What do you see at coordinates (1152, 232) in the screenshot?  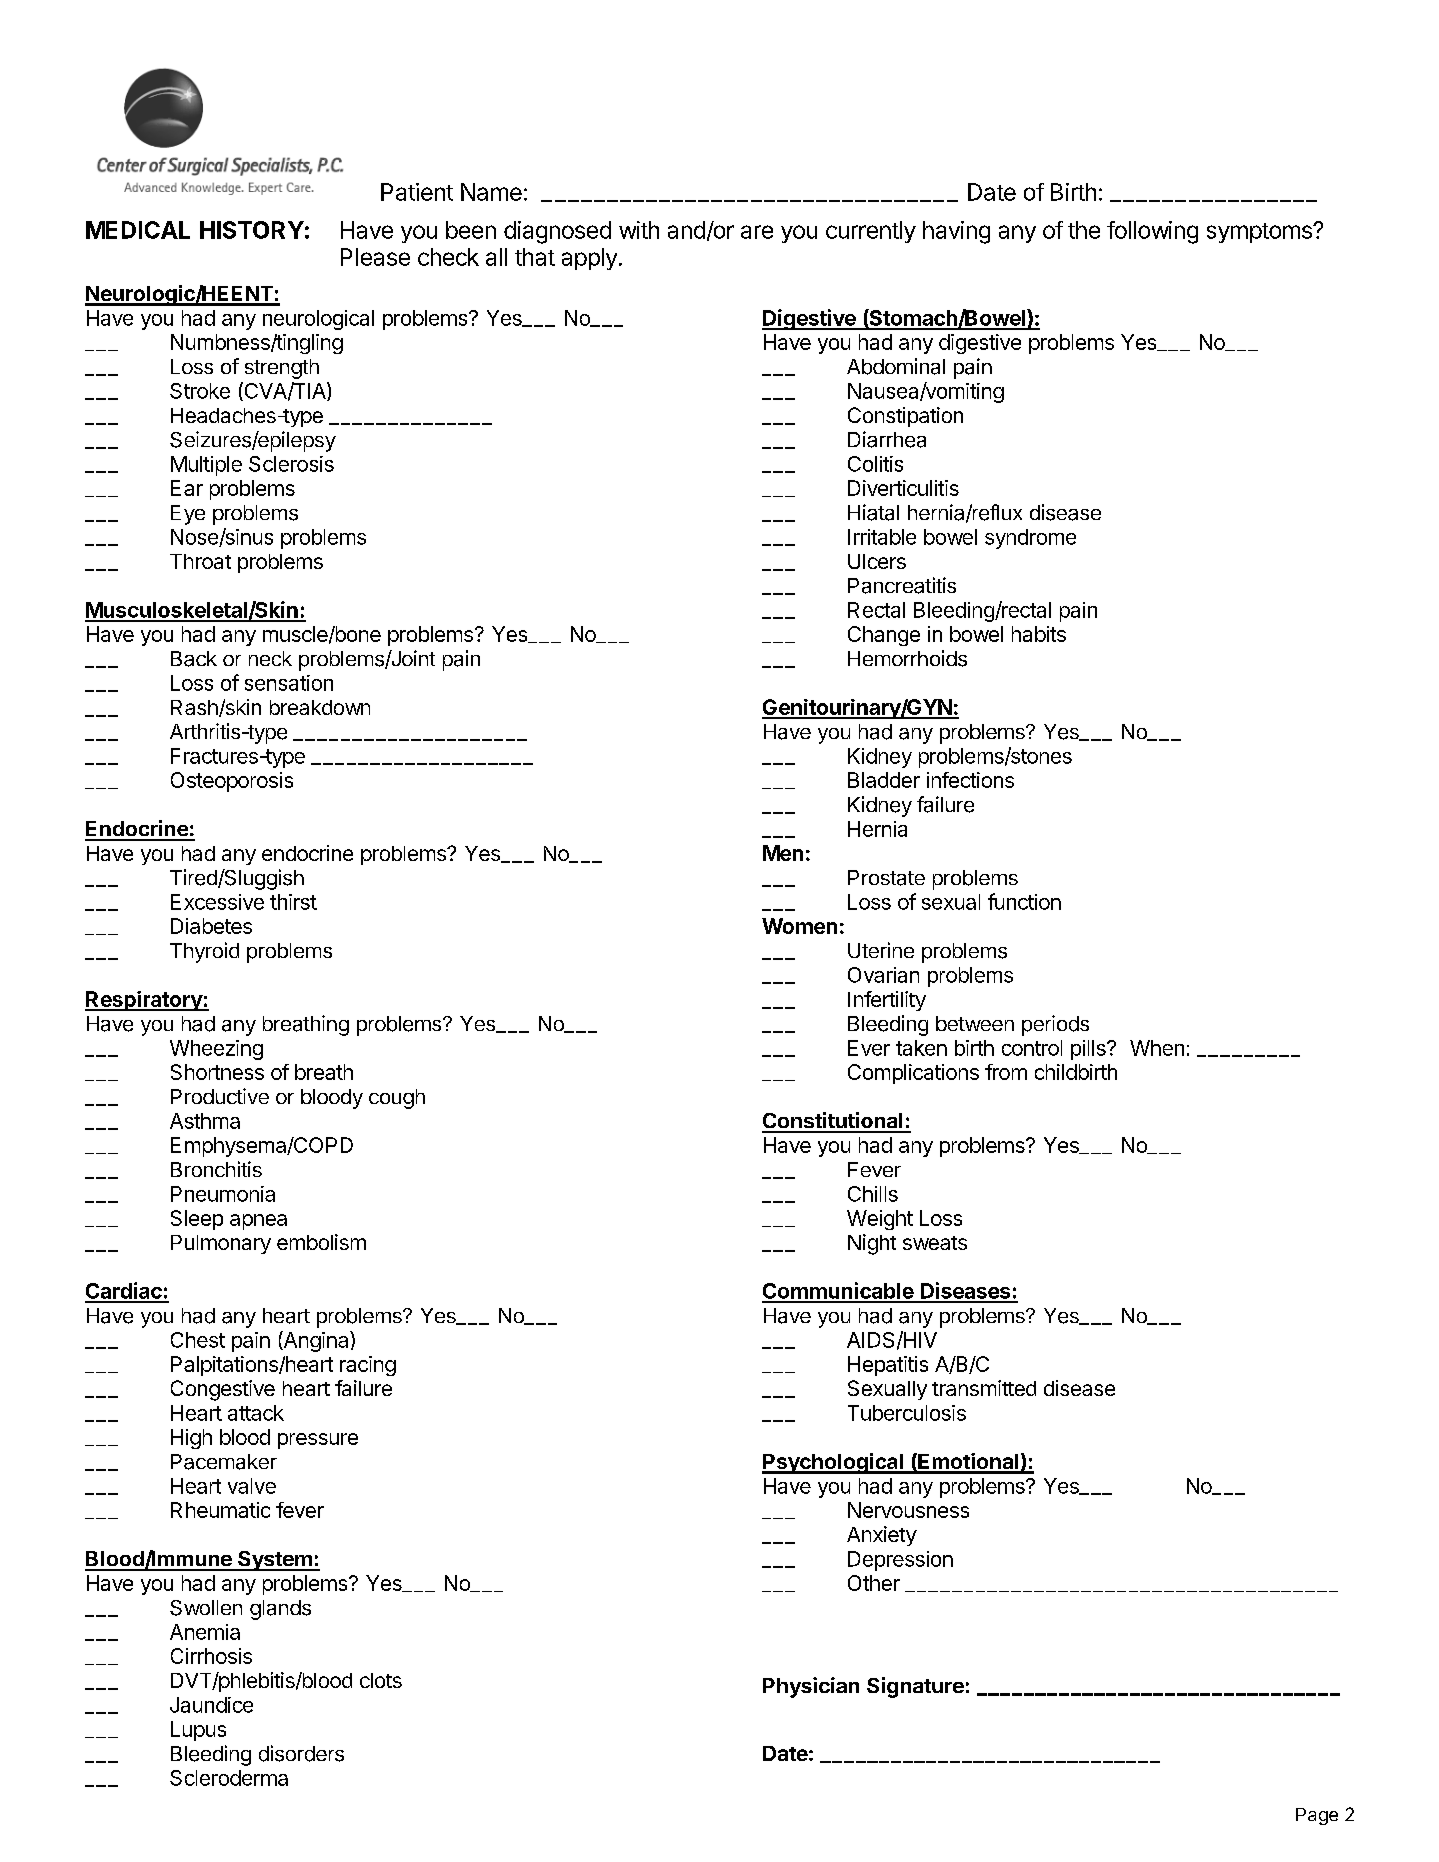 I see `following` at bounding box center [1152, 232].
